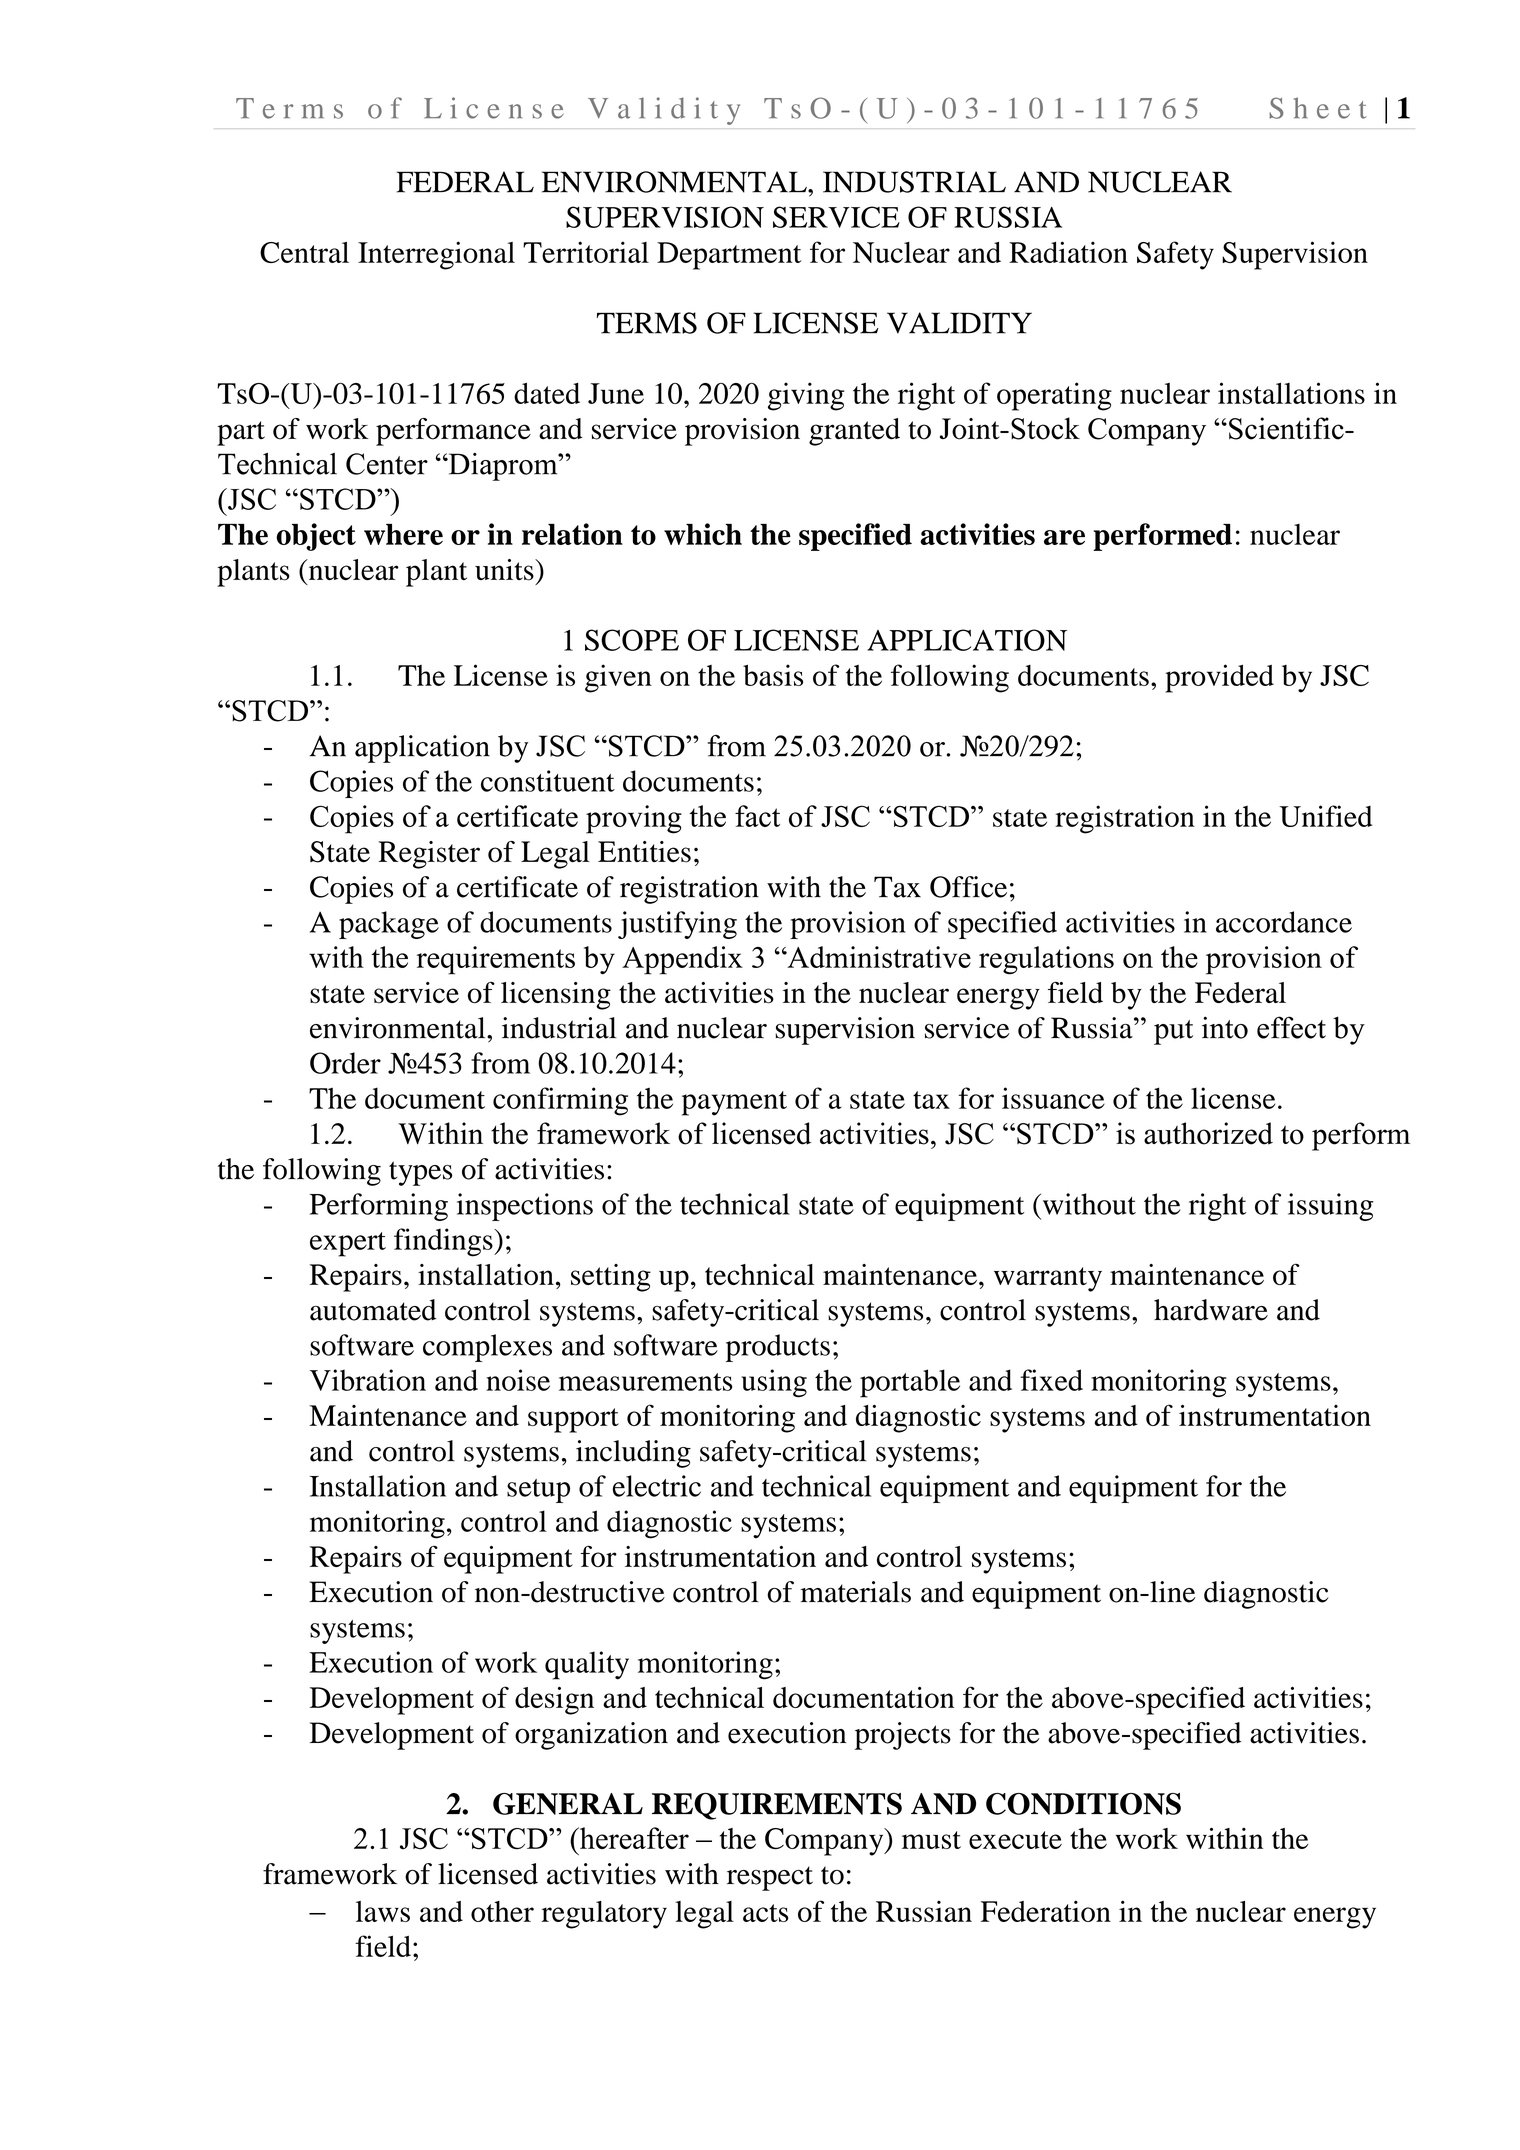  What do you see at coordinates (1068, 252) in the screenshot?
I see `Radiation` at bounding box center [1068, 252].
